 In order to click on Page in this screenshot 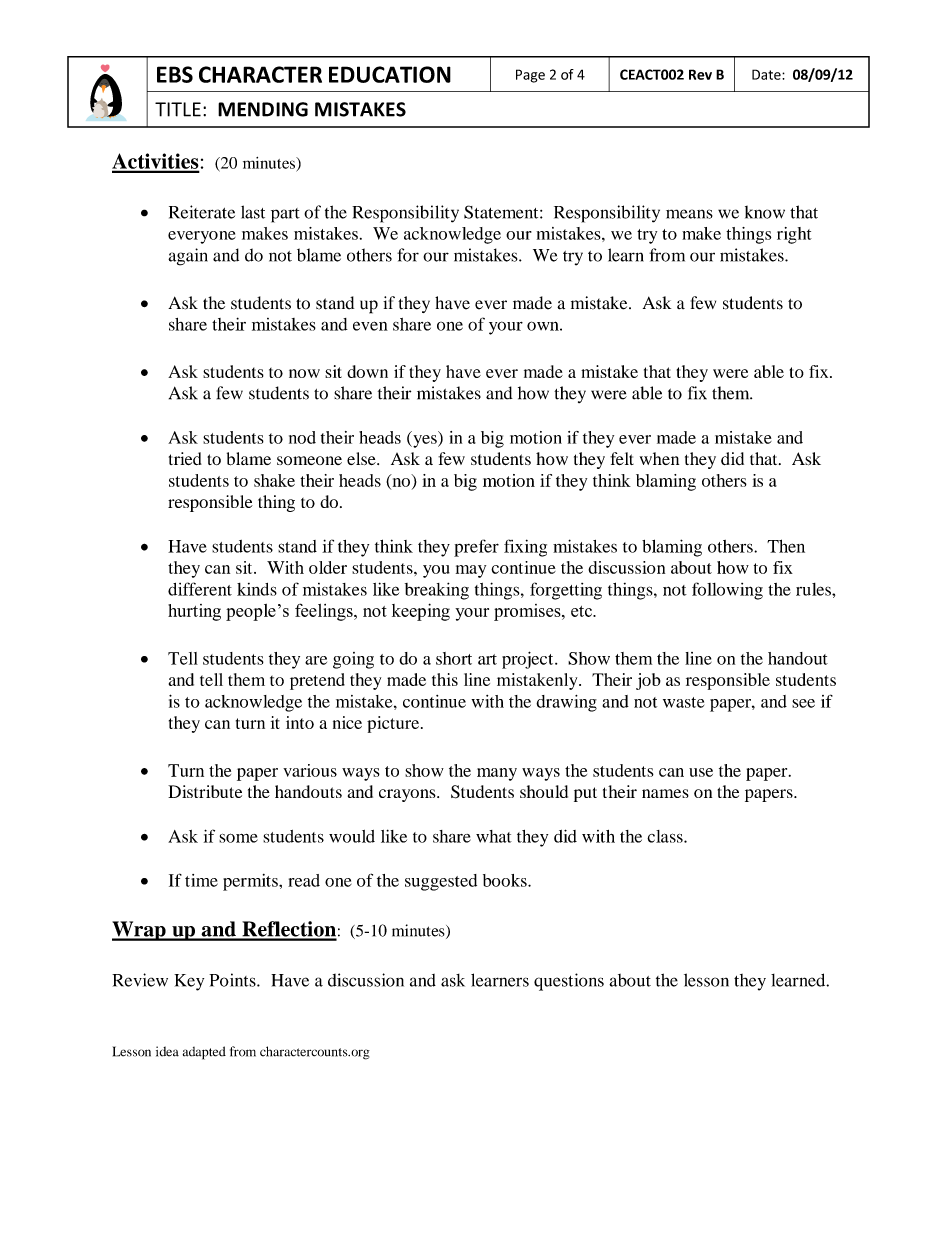, I will do `click(530, 76)`.
